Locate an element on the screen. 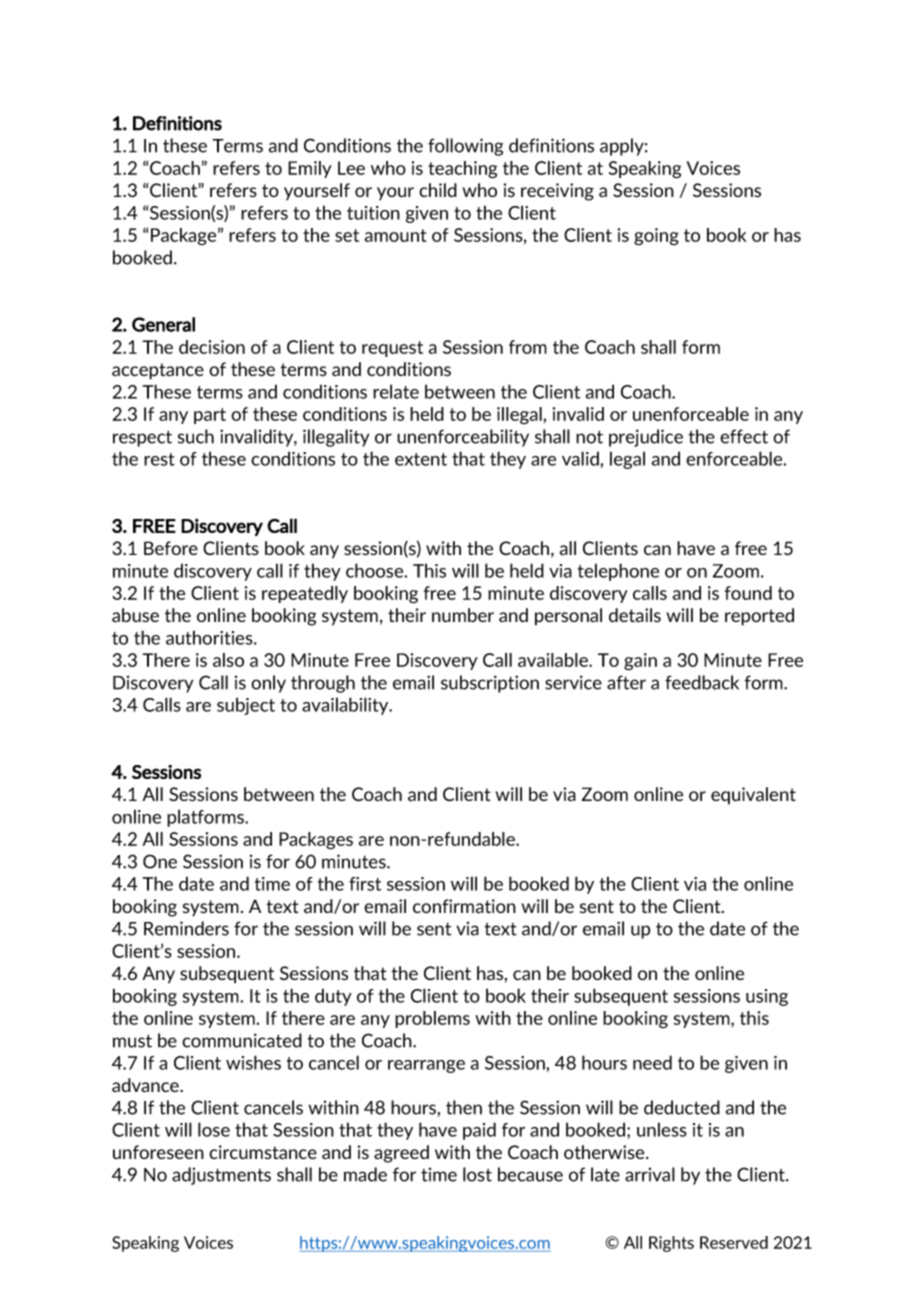 The image size is (924, 1308). lost is located at coordinates (477, 1174).
